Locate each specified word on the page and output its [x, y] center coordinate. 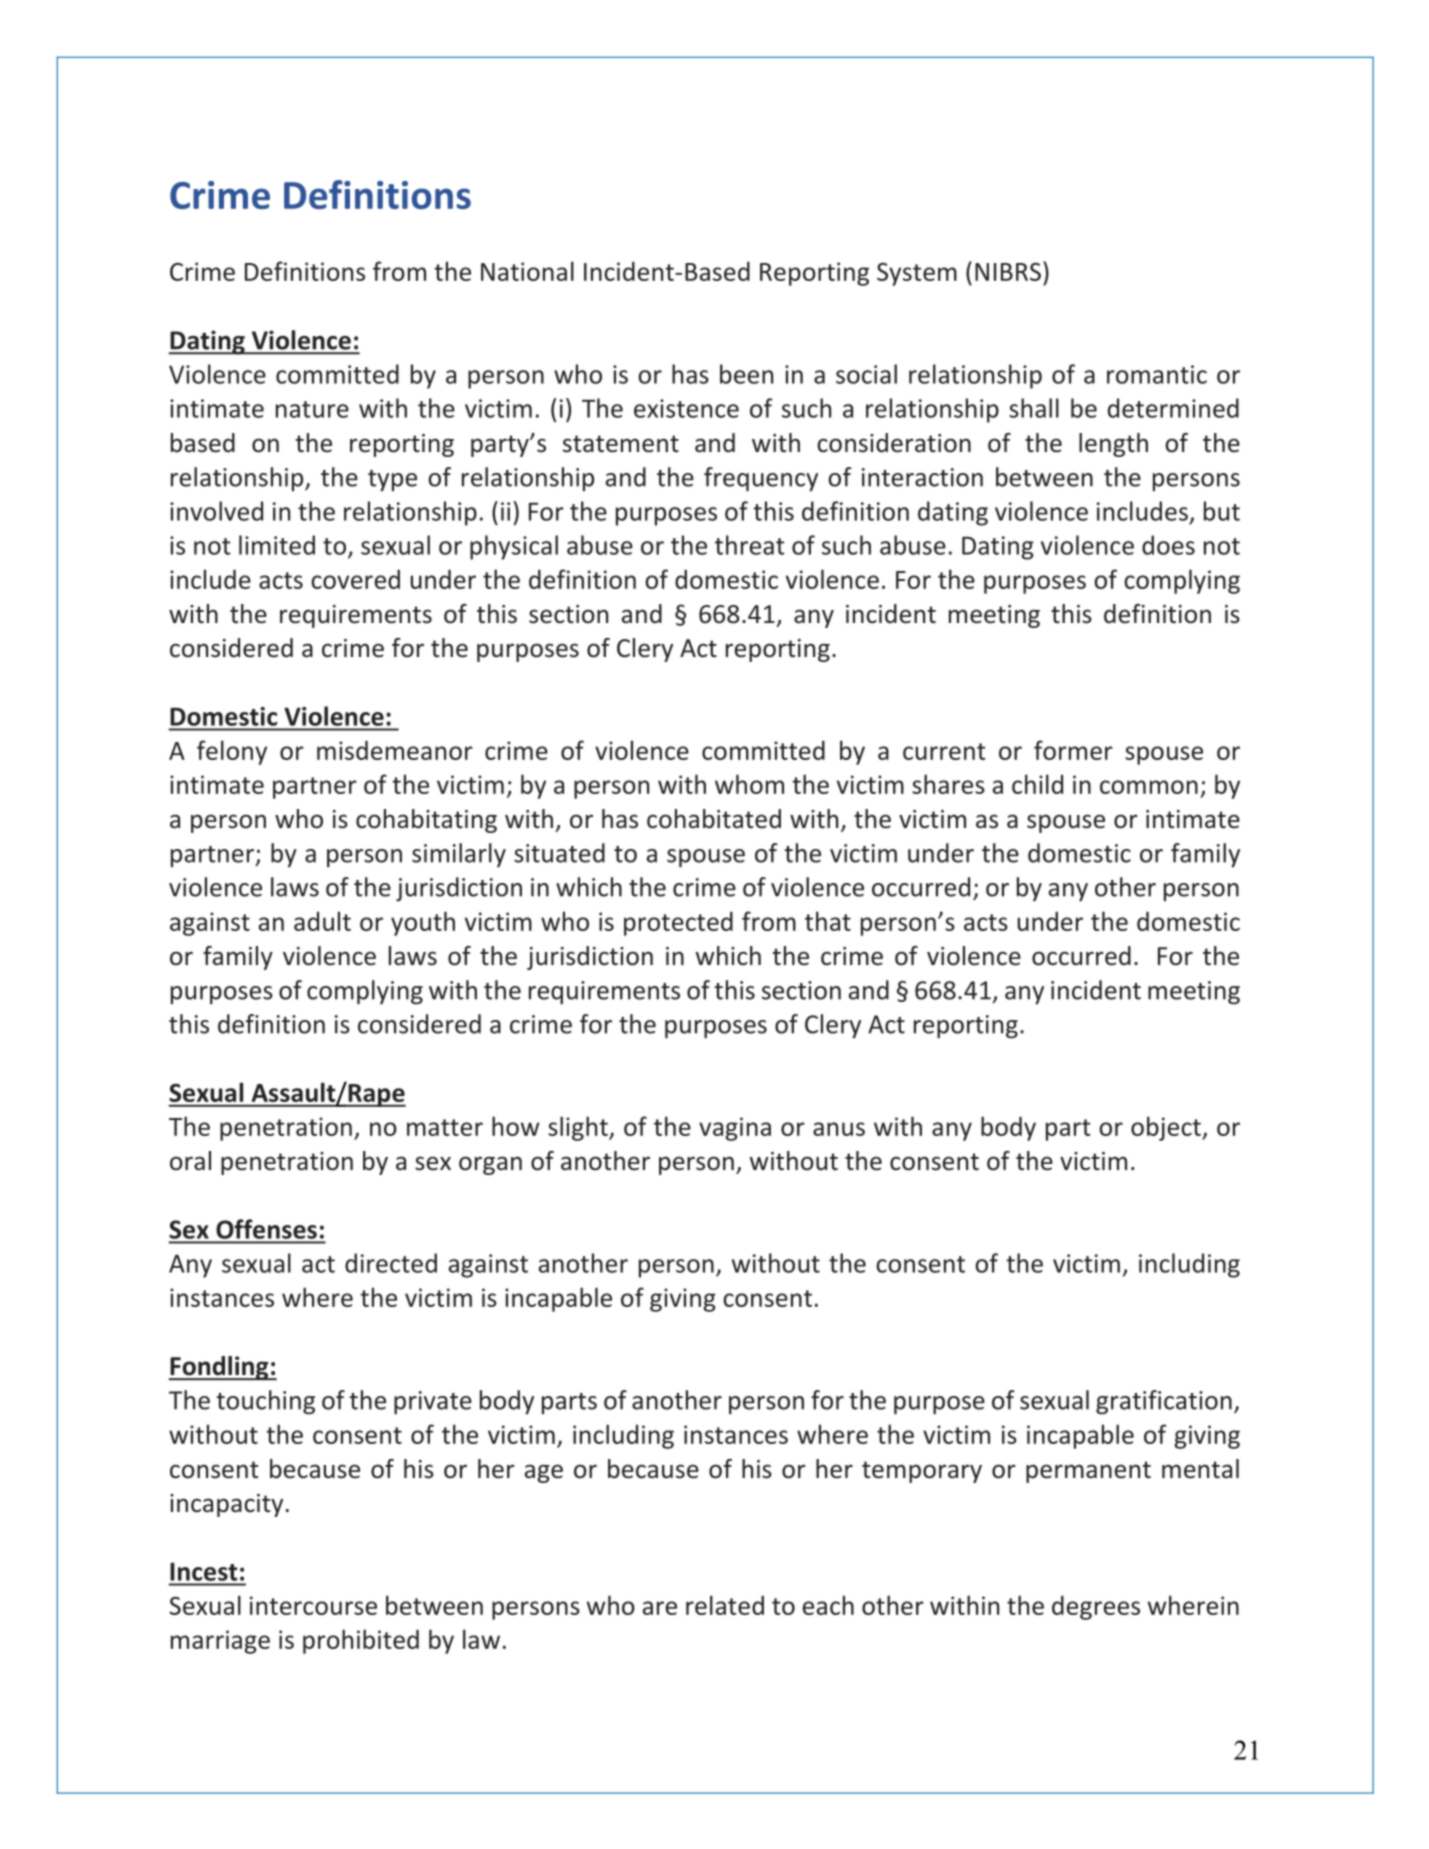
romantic [1157, 374]
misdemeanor [395, 750]
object [1167, 1128]
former [1073, 750]
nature [312, 409]
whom [749, 784]
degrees [1096, 1607]
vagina [735, 1129]
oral [190, 1161]
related [725, 1605]
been [746, 374]
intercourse [313, 1605]
